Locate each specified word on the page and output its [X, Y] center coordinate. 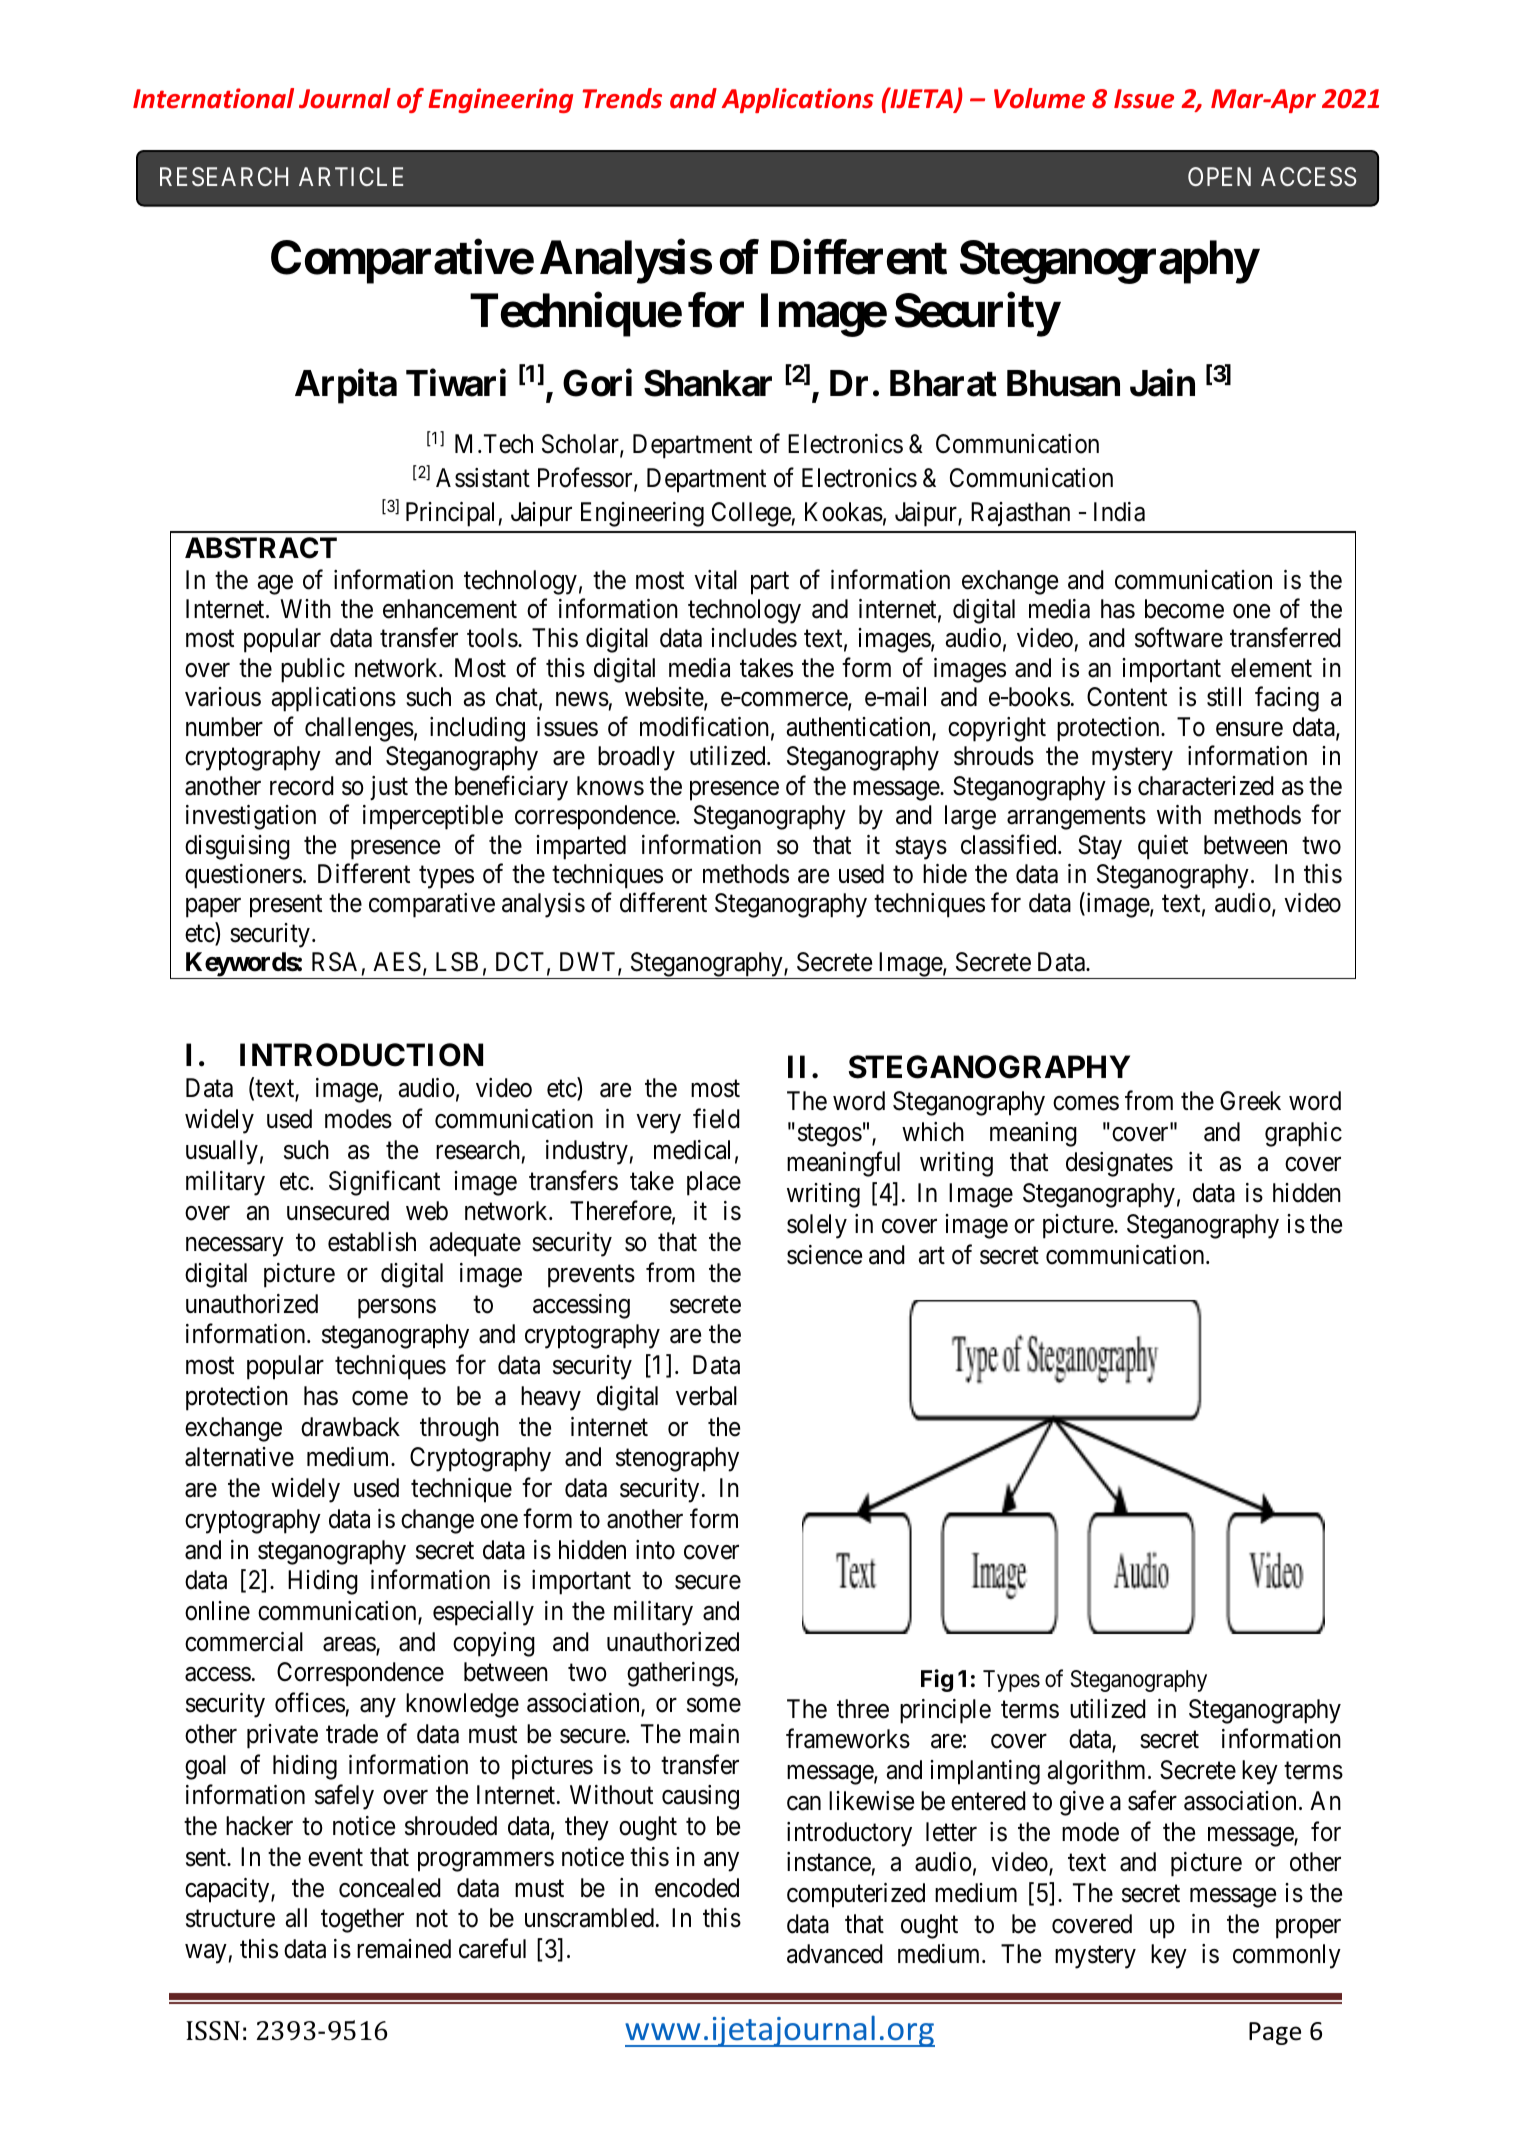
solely [817, 1226]
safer [1152, 1800]
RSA [334, 962]
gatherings [680, 1674]
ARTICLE [351, 176]
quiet [1163, 847]
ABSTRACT [261, 548]
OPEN [1219, 176]
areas [350, 1645]
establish [372, 1242]
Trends [622, 98]
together [362, 1920]
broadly [636, 758]
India [1119, 512]
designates [1119, 1164]
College [751, 514]
